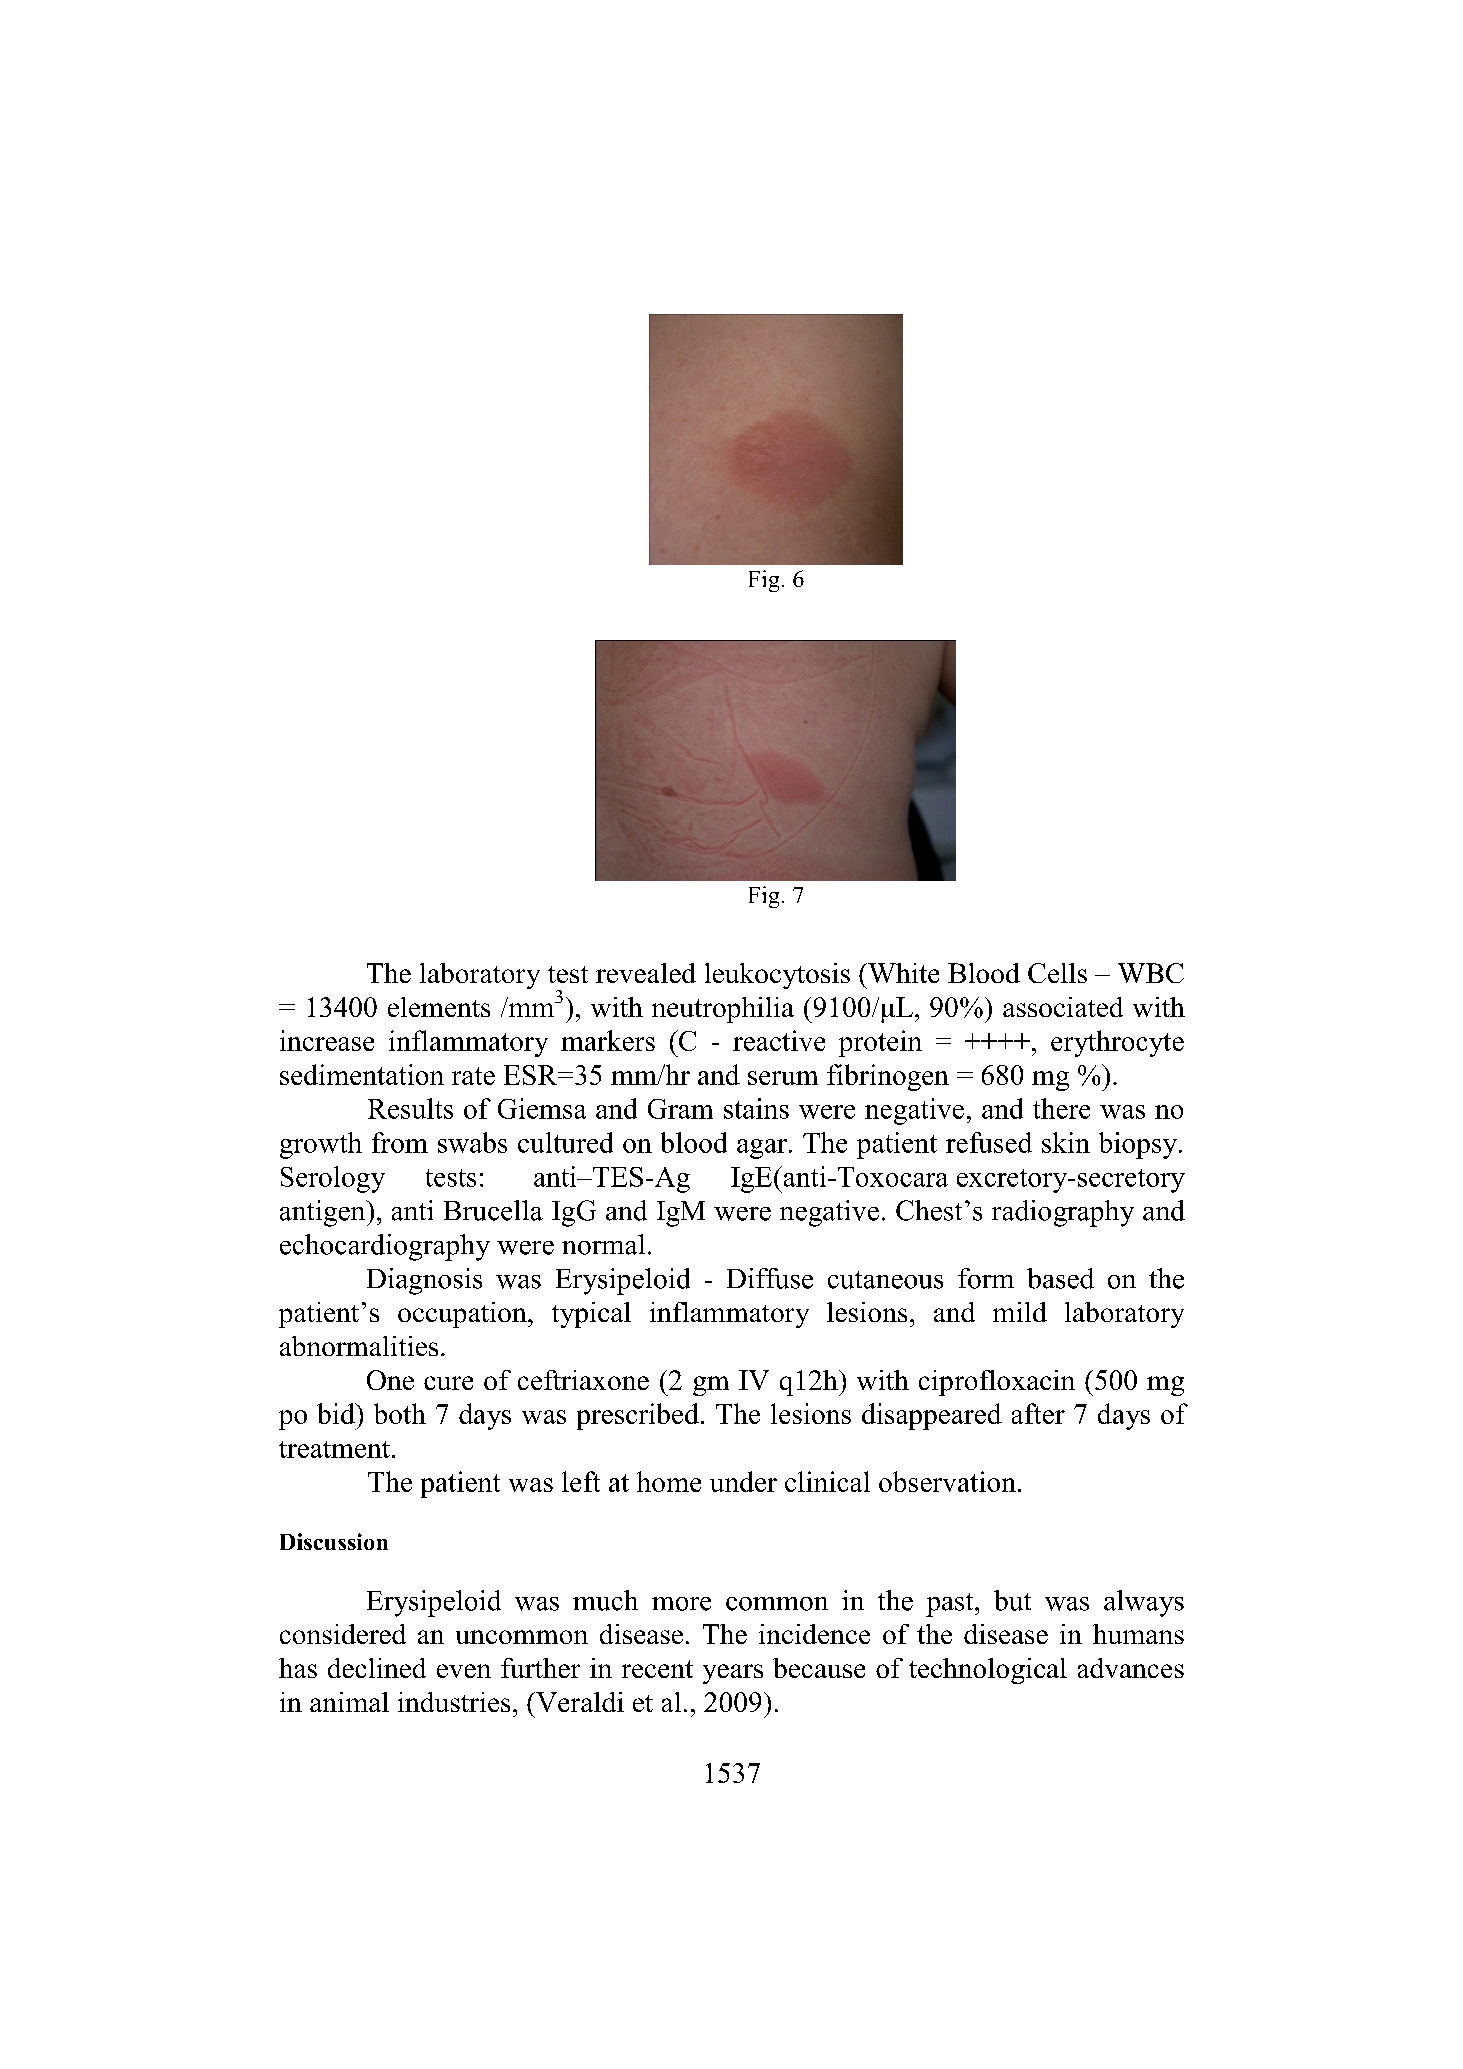  I want to click on observation, so click(947, 1481).
